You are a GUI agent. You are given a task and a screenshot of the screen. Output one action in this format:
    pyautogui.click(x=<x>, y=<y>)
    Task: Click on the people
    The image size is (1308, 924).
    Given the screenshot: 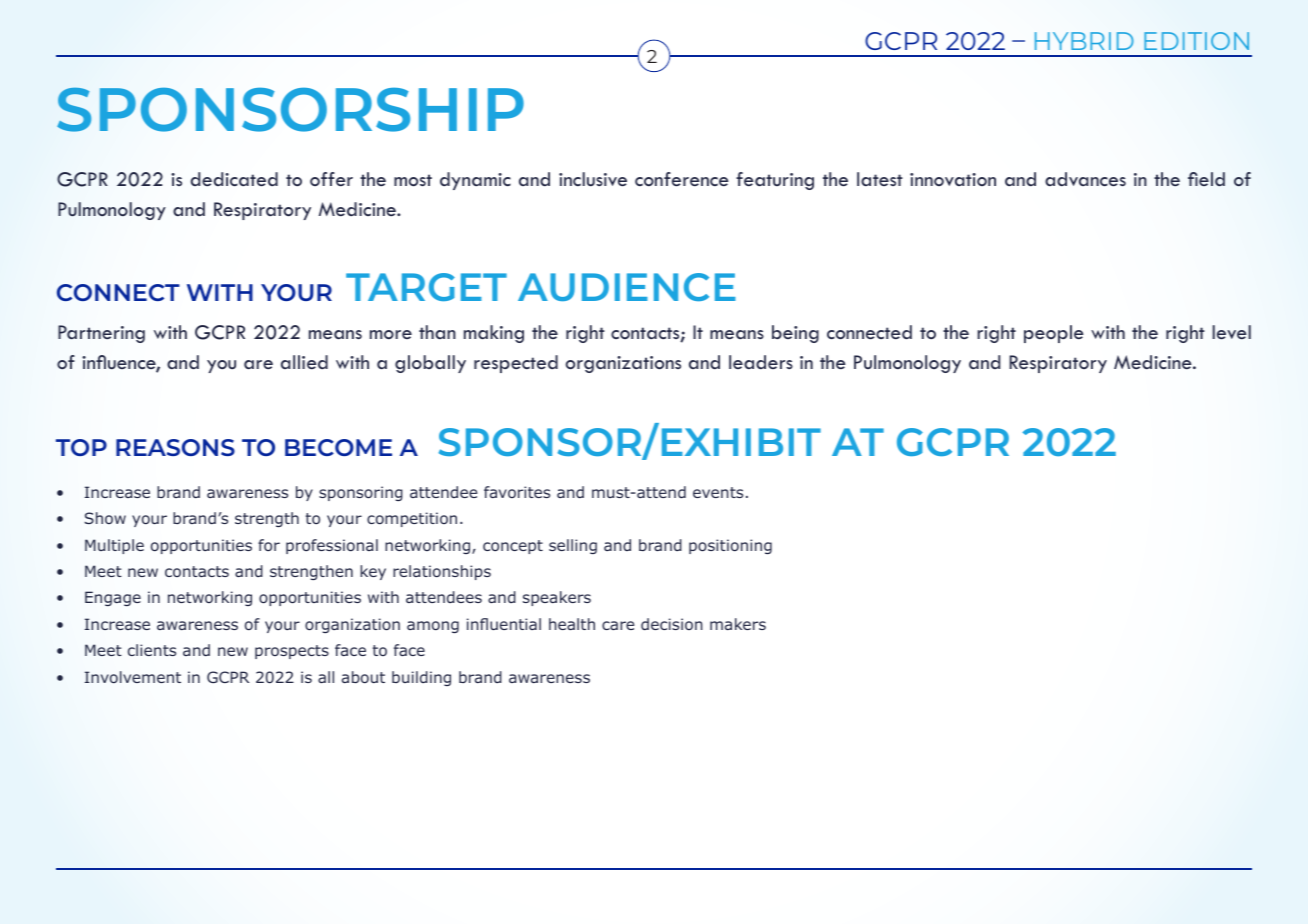 What is the action you would take?
    pyautogui.click(x=1054, y=334)
